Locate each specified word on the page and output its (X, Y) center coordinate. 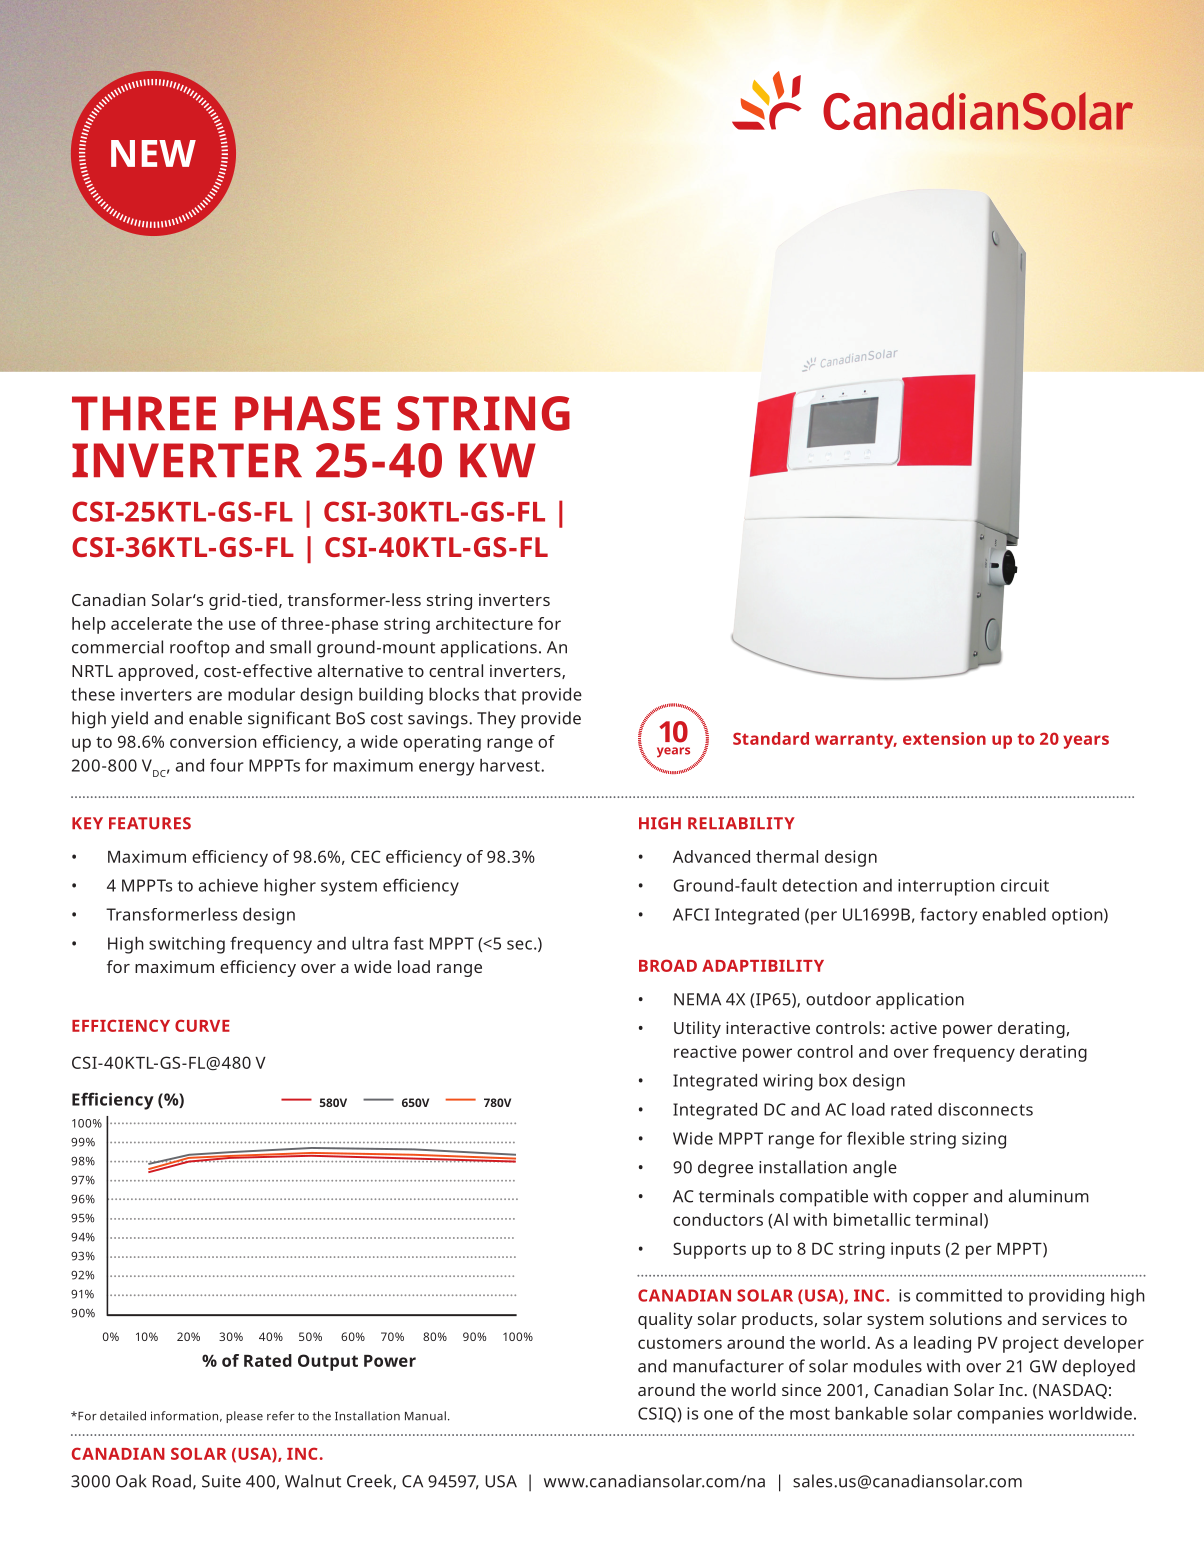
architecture (484, 623)
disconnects (985, 1109)
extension (944, 738)
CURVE (202, 1025)
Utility (697, 1029)
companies (1000, 1415)
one (718, 1415)
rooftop (200, 649)
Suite (221, 1481)
